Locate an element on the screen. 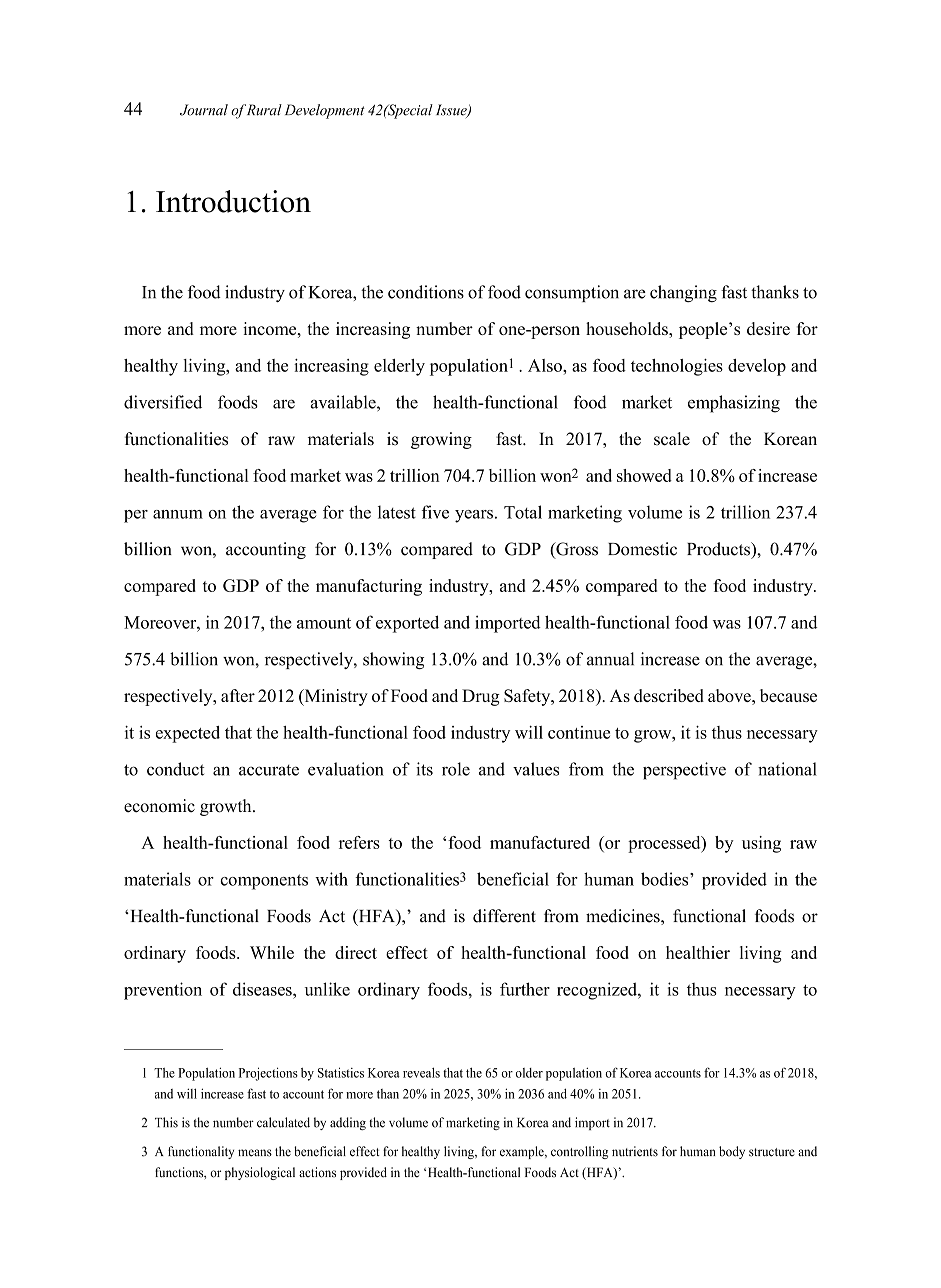 This screenshot has width=941, height=1288. means is located at coordinates (255, 1153).
